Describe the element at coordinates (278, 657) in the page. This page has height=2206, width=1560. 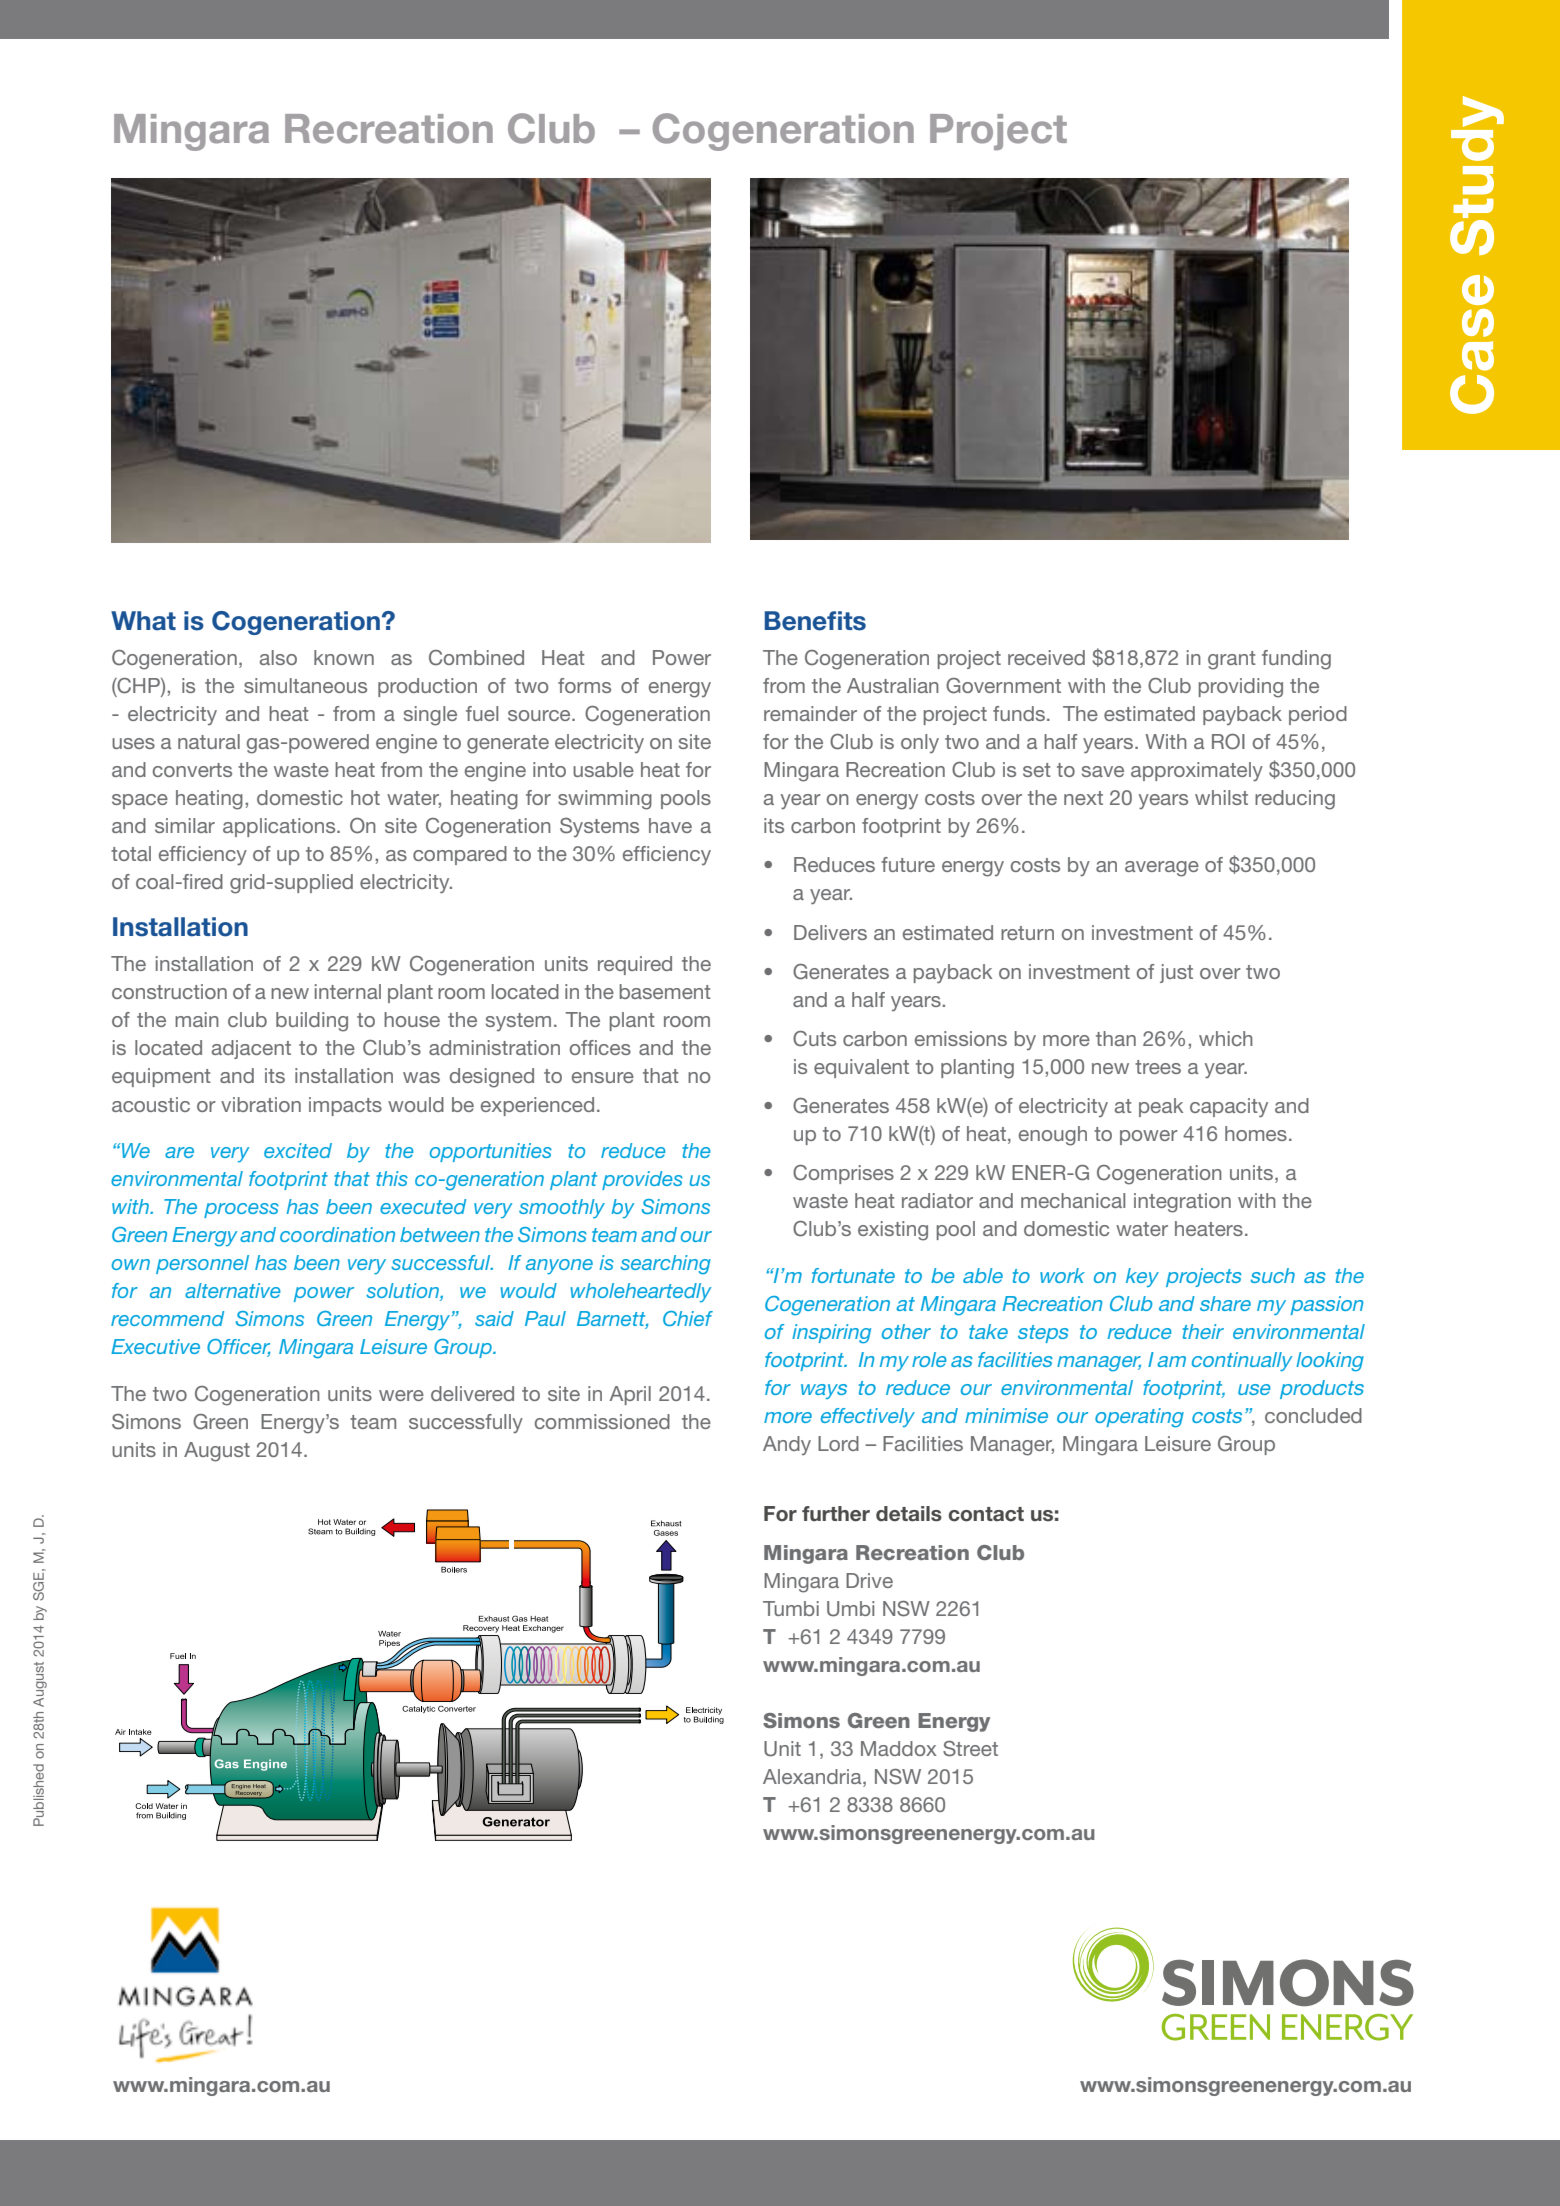
I see `also` at that location.
